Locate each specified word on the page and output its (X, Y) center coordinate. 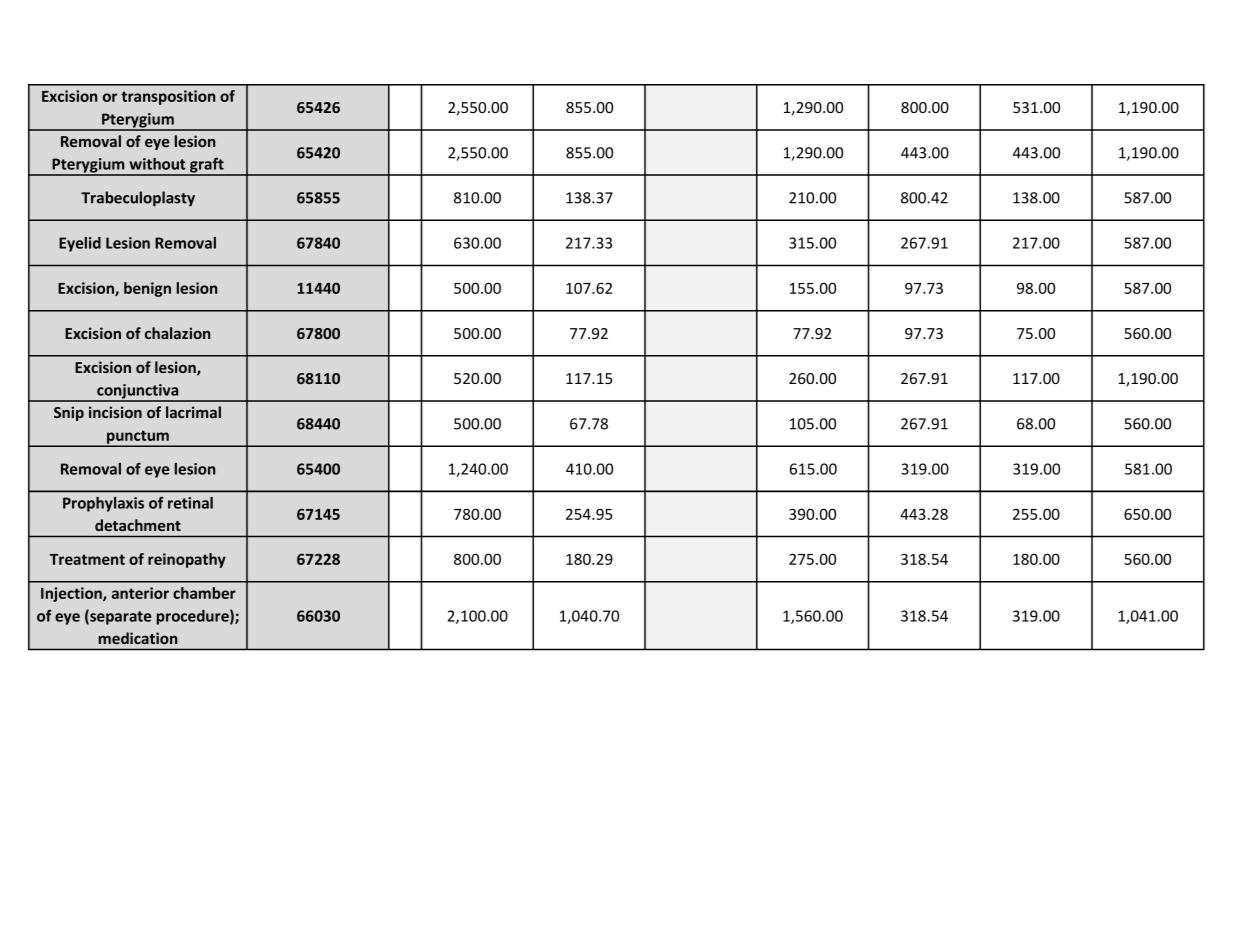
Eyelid (80, 244)
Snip (69, 413)
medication (138, 638)
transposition (168, 97)
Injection (72, 594)
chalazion (177, 333)
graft (207, 166)
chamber (204, 593)
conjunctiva (138, 392)
